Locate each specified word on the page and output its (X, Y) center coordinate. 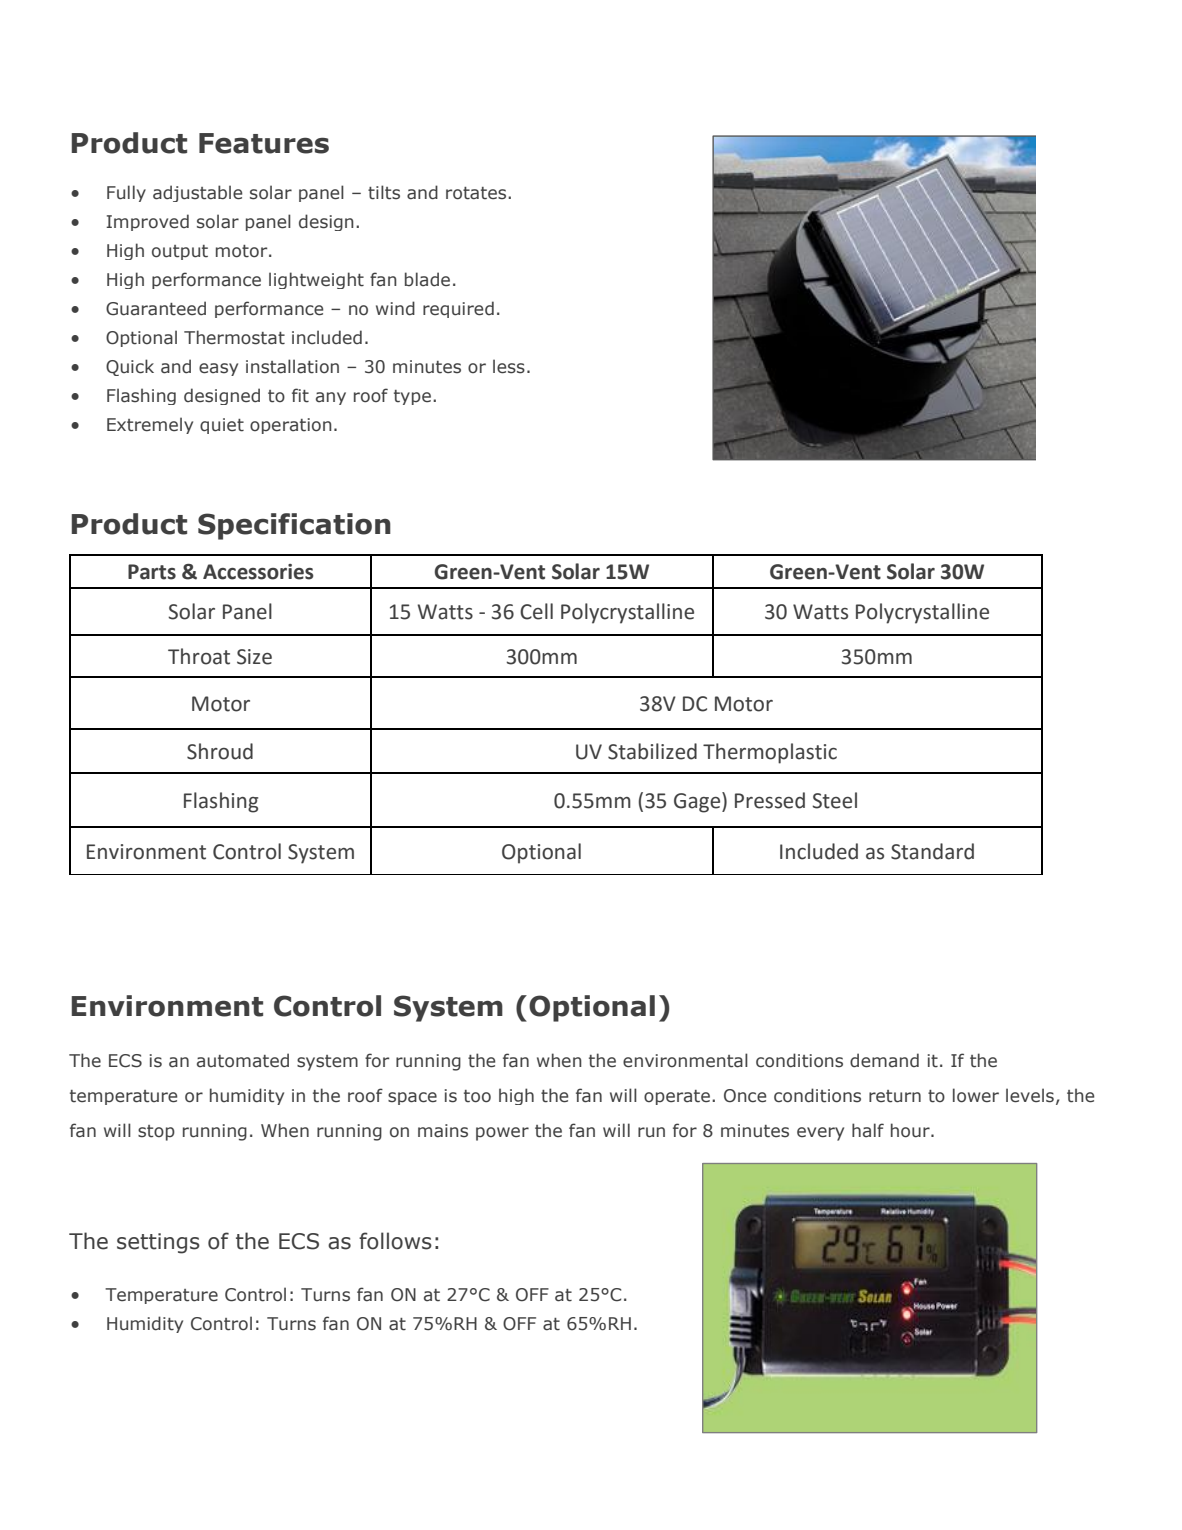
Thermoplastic (770, 753)
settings (158, 1243)
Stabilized (652, 751)
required (458, 309)
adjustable (197, 193)
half (868, 1130)
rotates (477, 193)
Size (254, 657)
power (502, 1134)
